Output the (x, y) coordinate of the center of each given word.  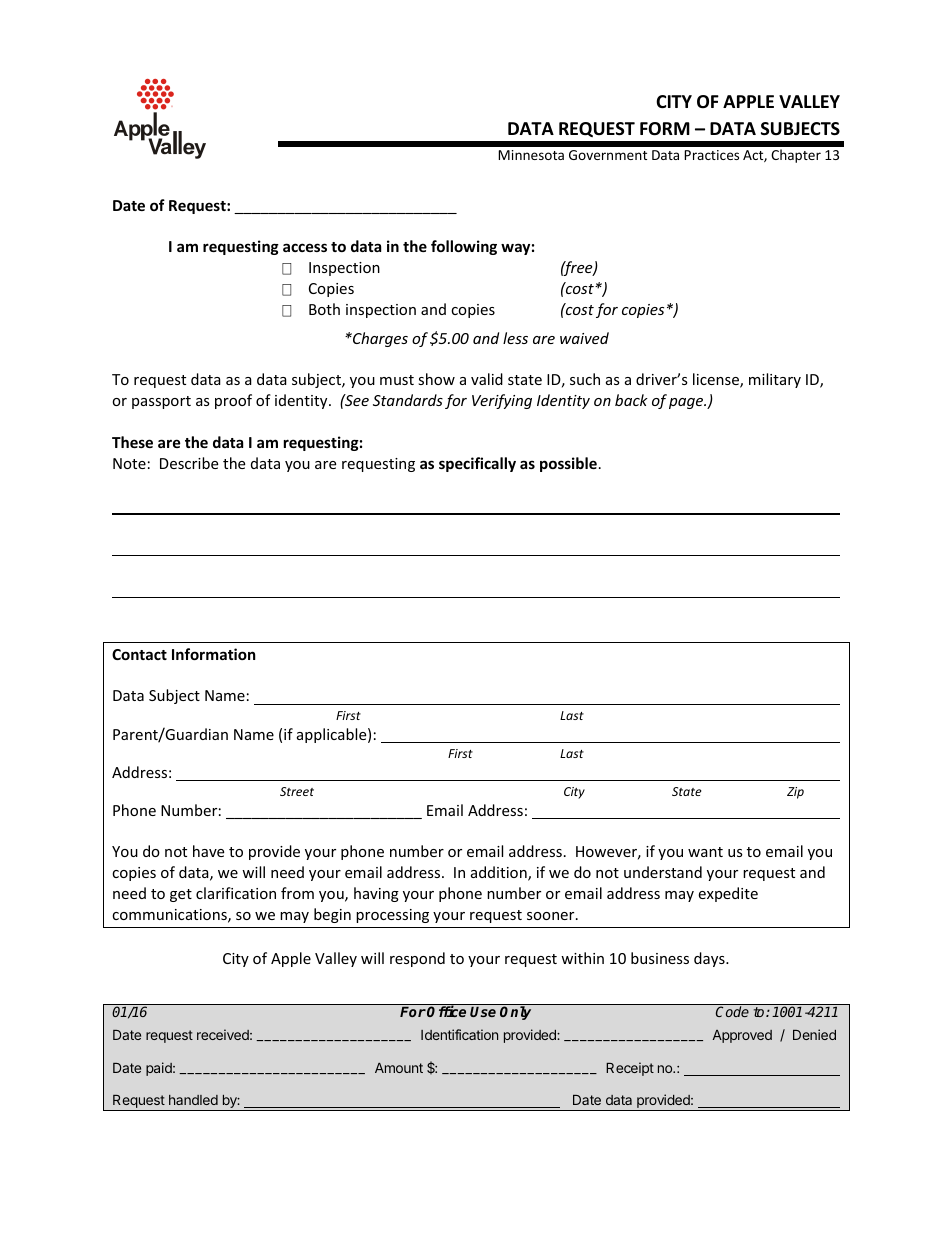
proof (233, 401)
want (705, 852)
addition (500, 873)
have (208, 851)
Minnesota (531, 155)
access (305, 247)
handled (193, 1100)
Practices (711, 155)
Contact (139, 654)
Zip (795, 793)
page (687, 403)
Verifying (502, 401)
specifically (477, 464)
